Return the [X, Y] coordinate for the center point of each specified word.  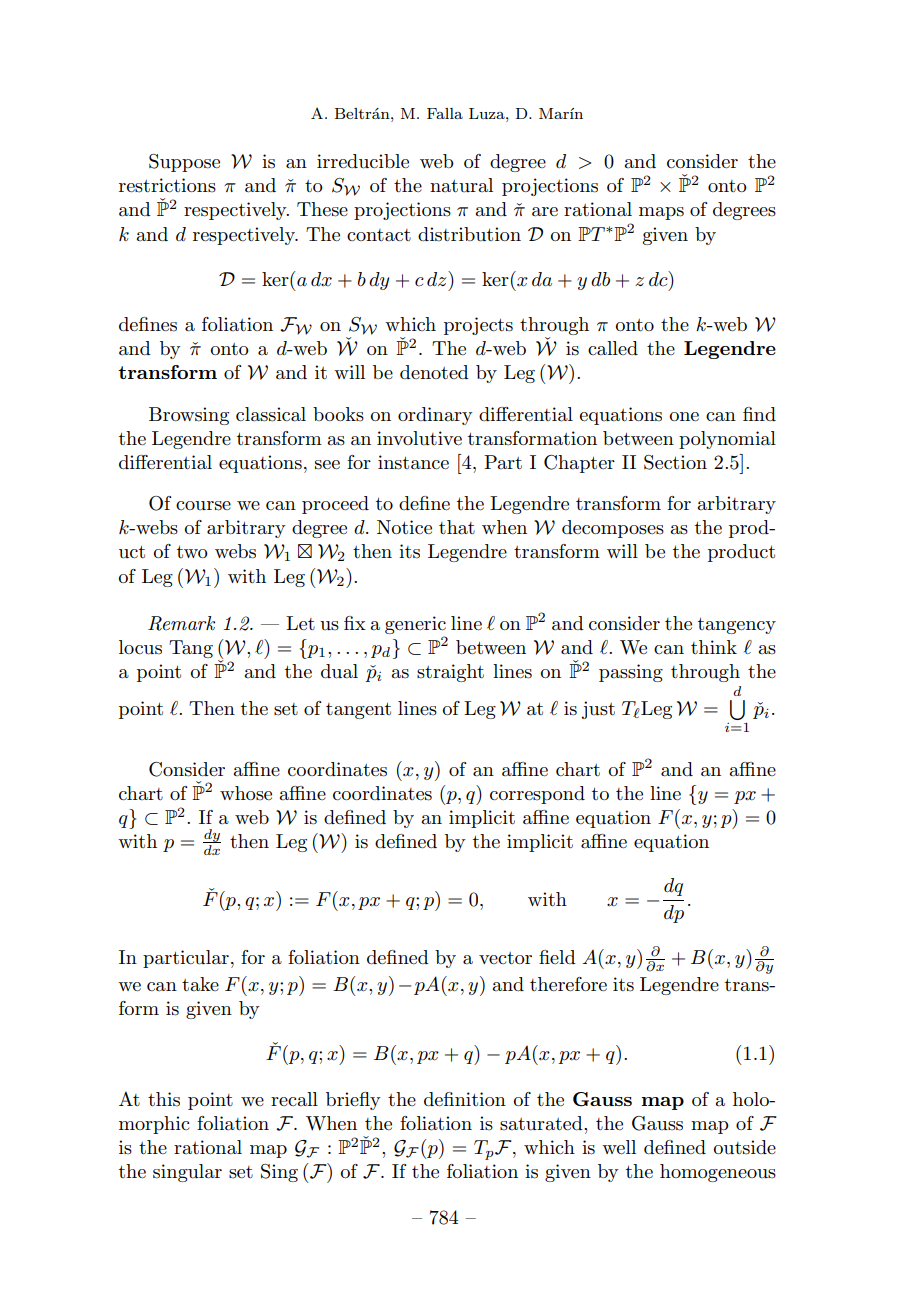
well [619, 1147]
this [164, 1099]
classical [271, 414]
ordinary [435, 416]
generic [415, 625]
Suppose [184, 163]
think [714, 647]
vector [505, 958]
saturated [542, 1123]
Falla [445, 113]
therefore [568, 984]
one [684, 417]
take [200, 984]
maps [661, 213]
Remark [181, 623]
